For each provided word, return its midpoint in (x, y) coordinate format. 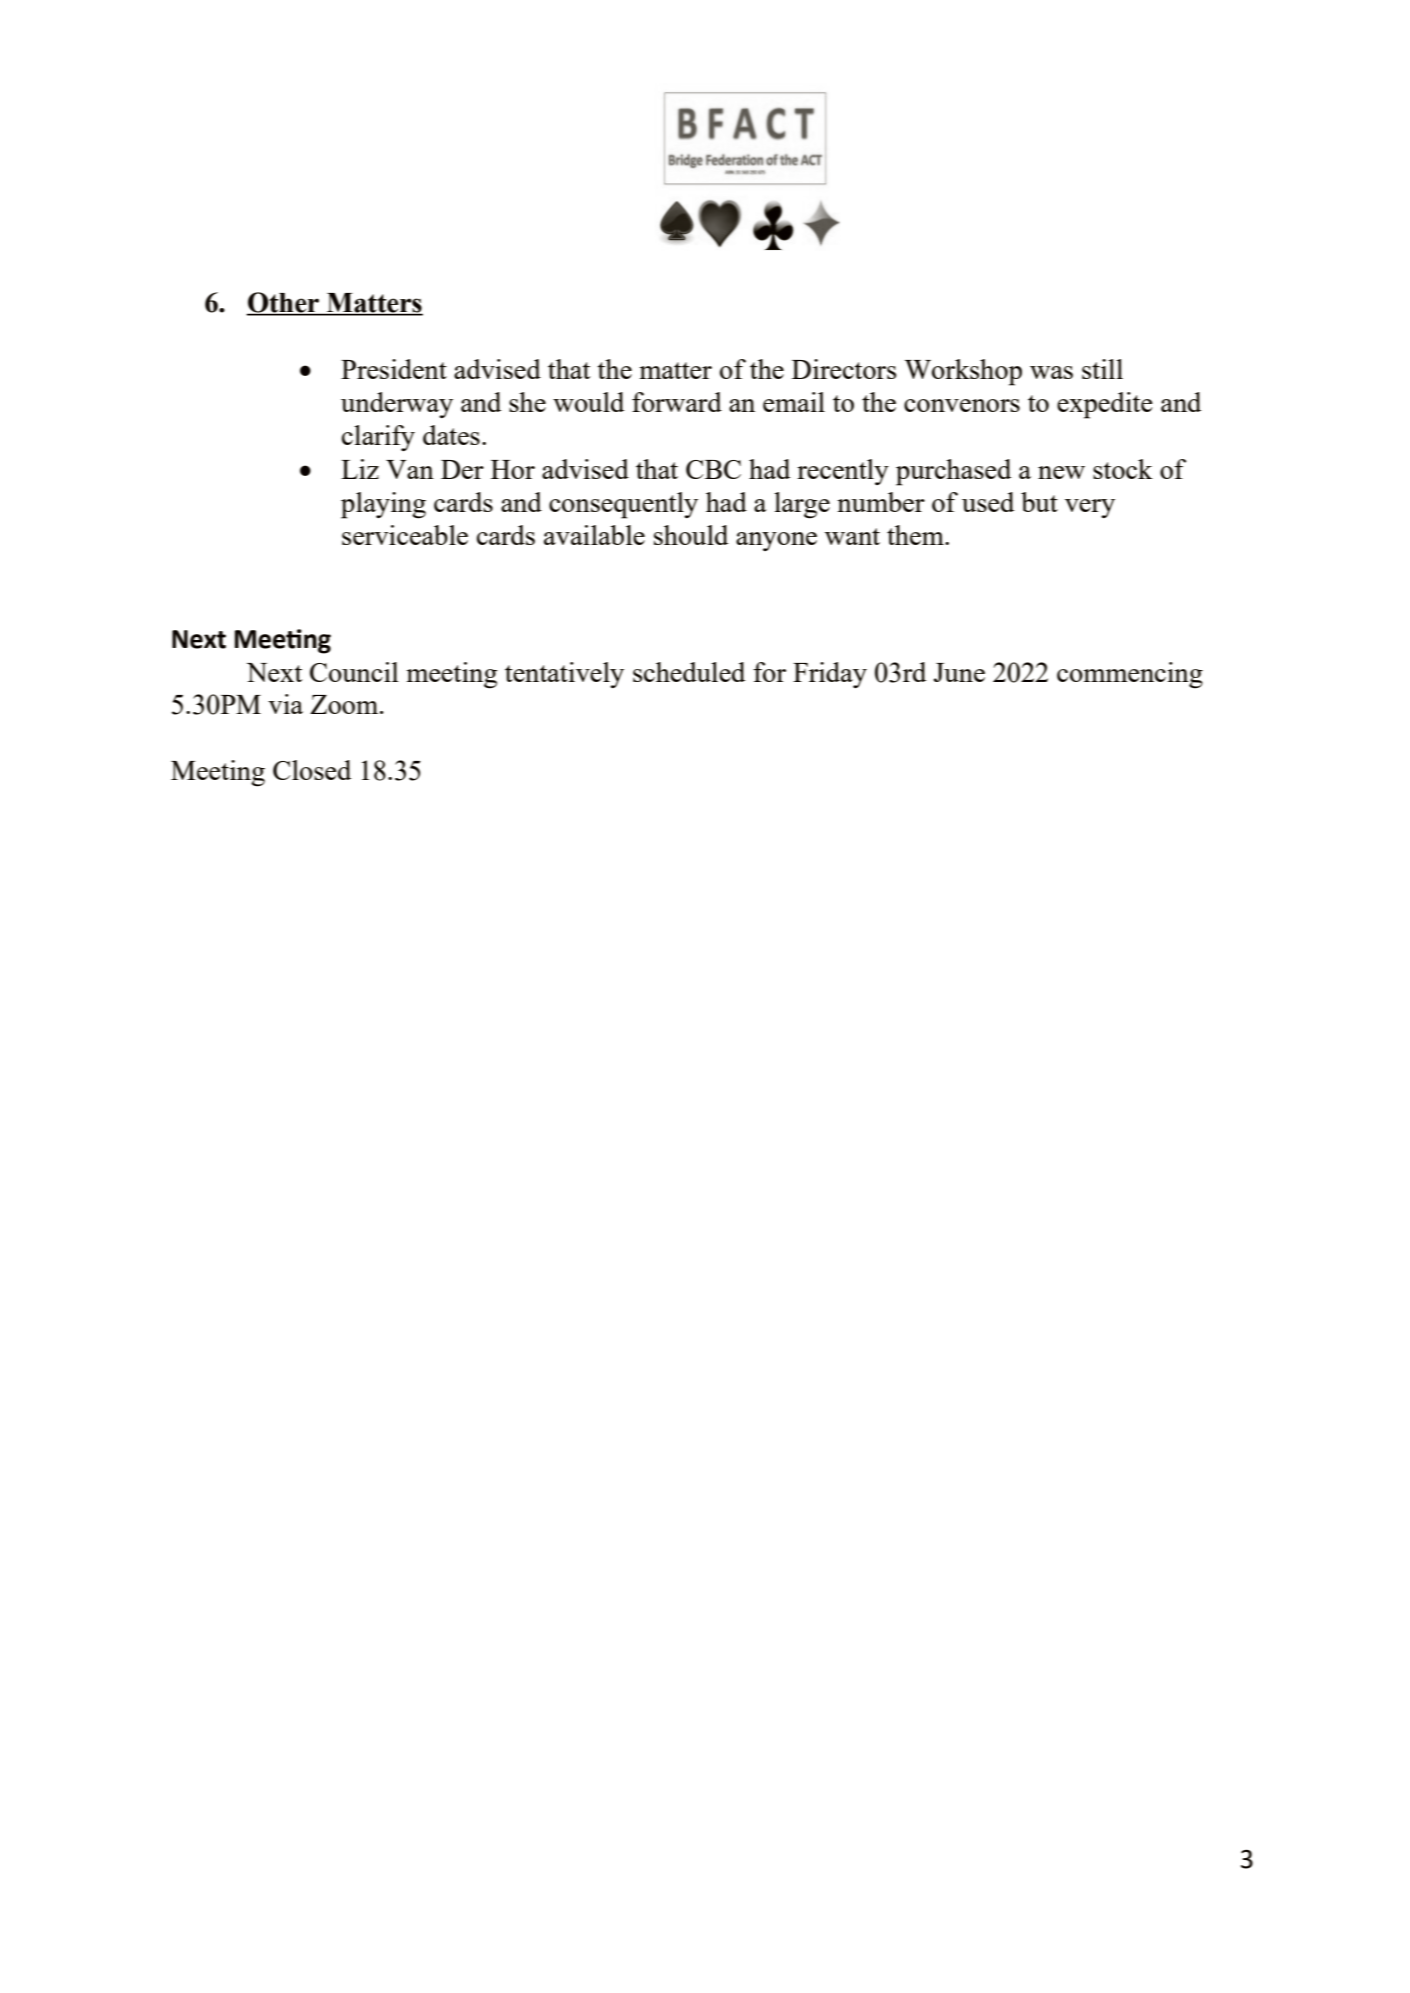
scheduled (689, 672)
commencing (1130, 675)
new (1061, 472)
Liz (360, 469)
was (1051, 372)
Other (284, 303)
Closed (312, 770)
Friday (830, 675)
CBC (713, 469)
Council (354, 672)
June (959, 672)
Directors (844, 369)
